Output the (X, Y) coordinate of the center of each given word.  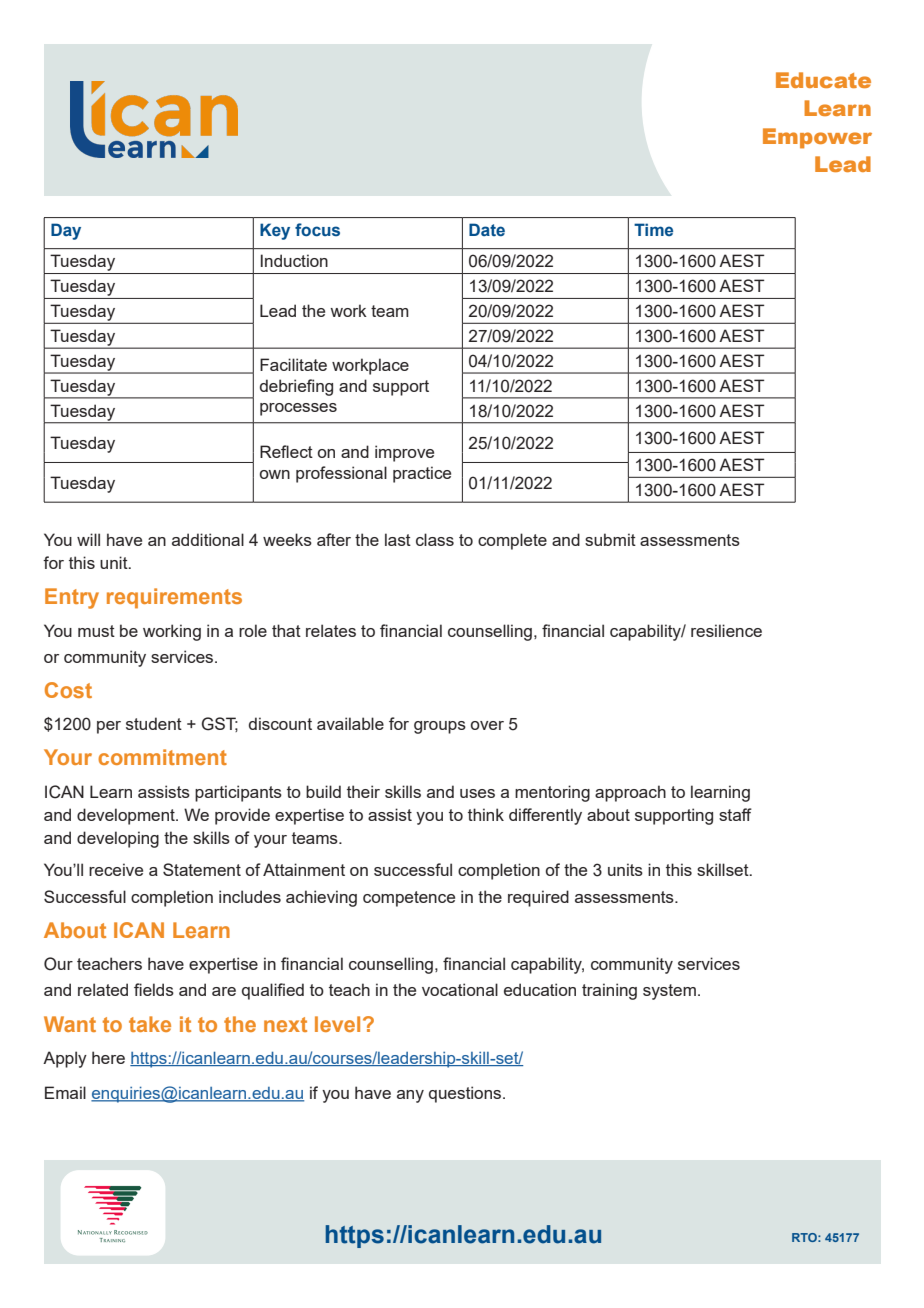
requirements (174, 598)
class (435, 539)
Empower (817, 138)
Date (487, 229)
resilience (726, 630)
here (108, 1057)
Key (275, 231)
